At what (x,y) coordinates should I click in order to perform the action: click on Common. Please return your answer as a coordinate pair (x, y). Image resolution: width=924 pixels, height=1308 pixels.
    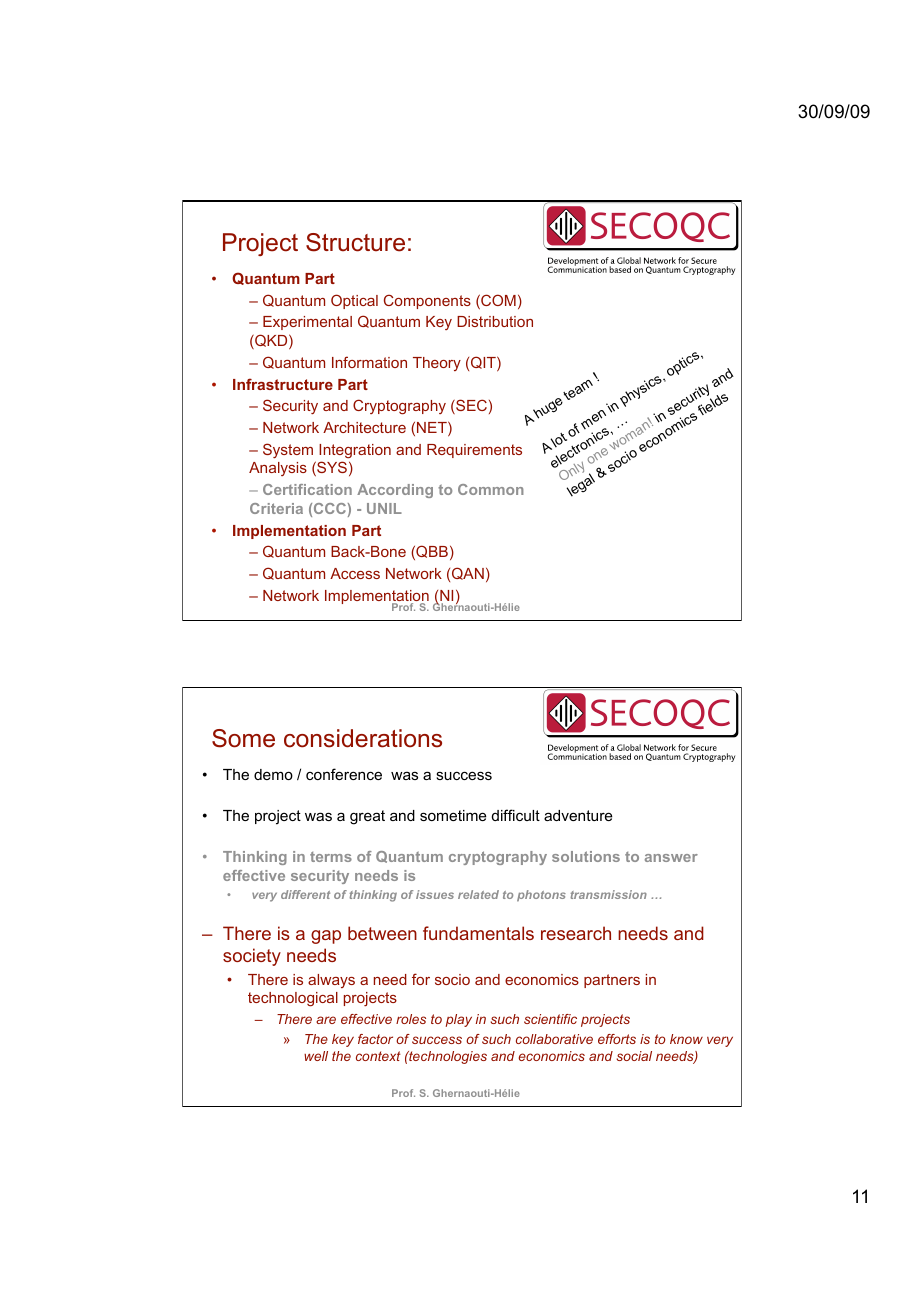
    Looking at the image, I should click on (491, 489).
